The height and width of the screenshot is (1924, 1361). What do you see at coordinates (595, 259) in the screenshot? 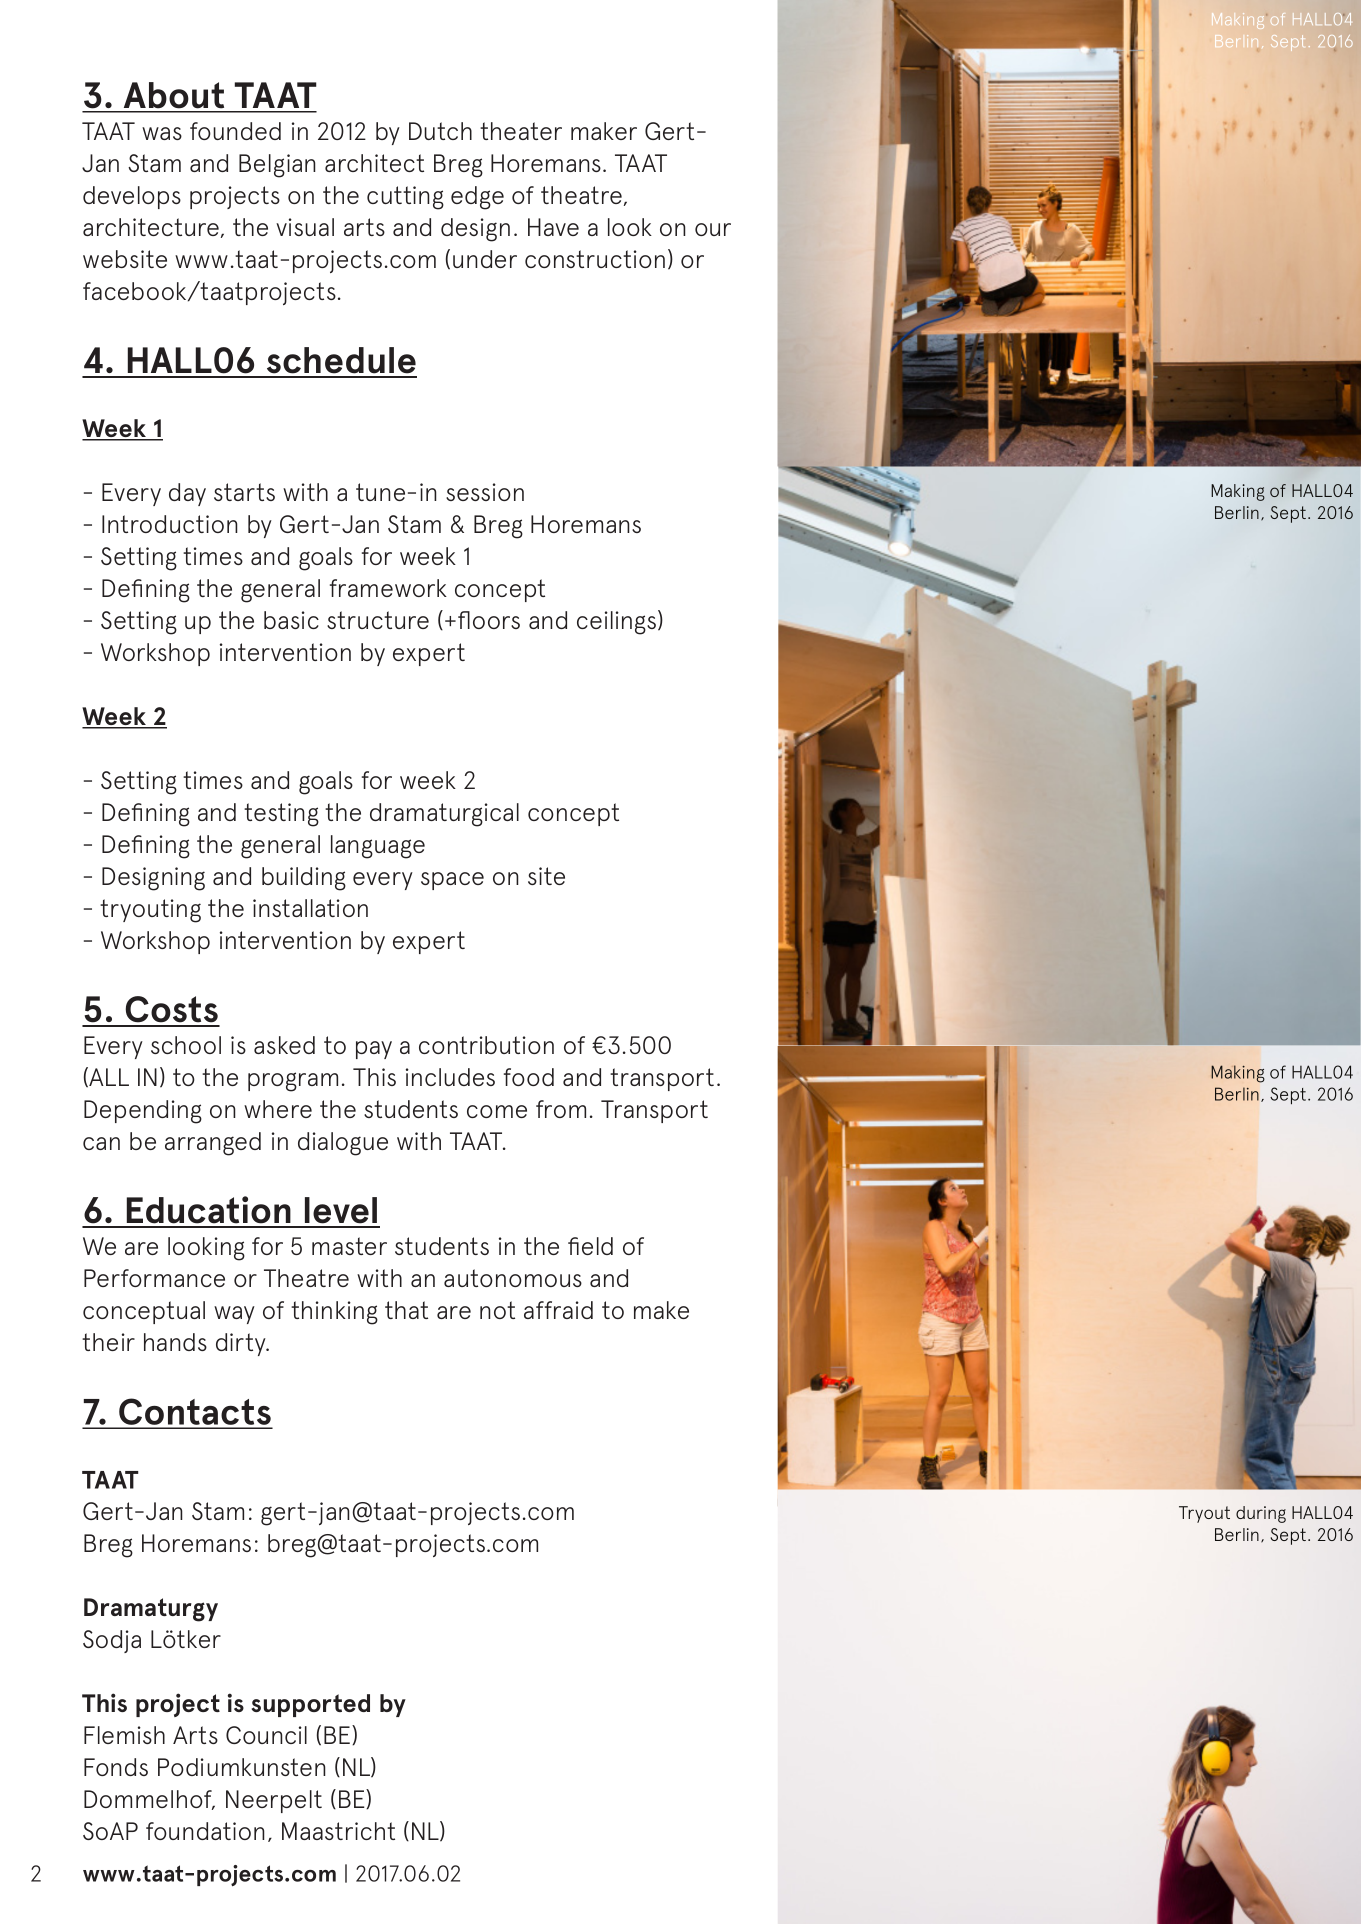
I see `construction` at bounding box center [595, 259].
